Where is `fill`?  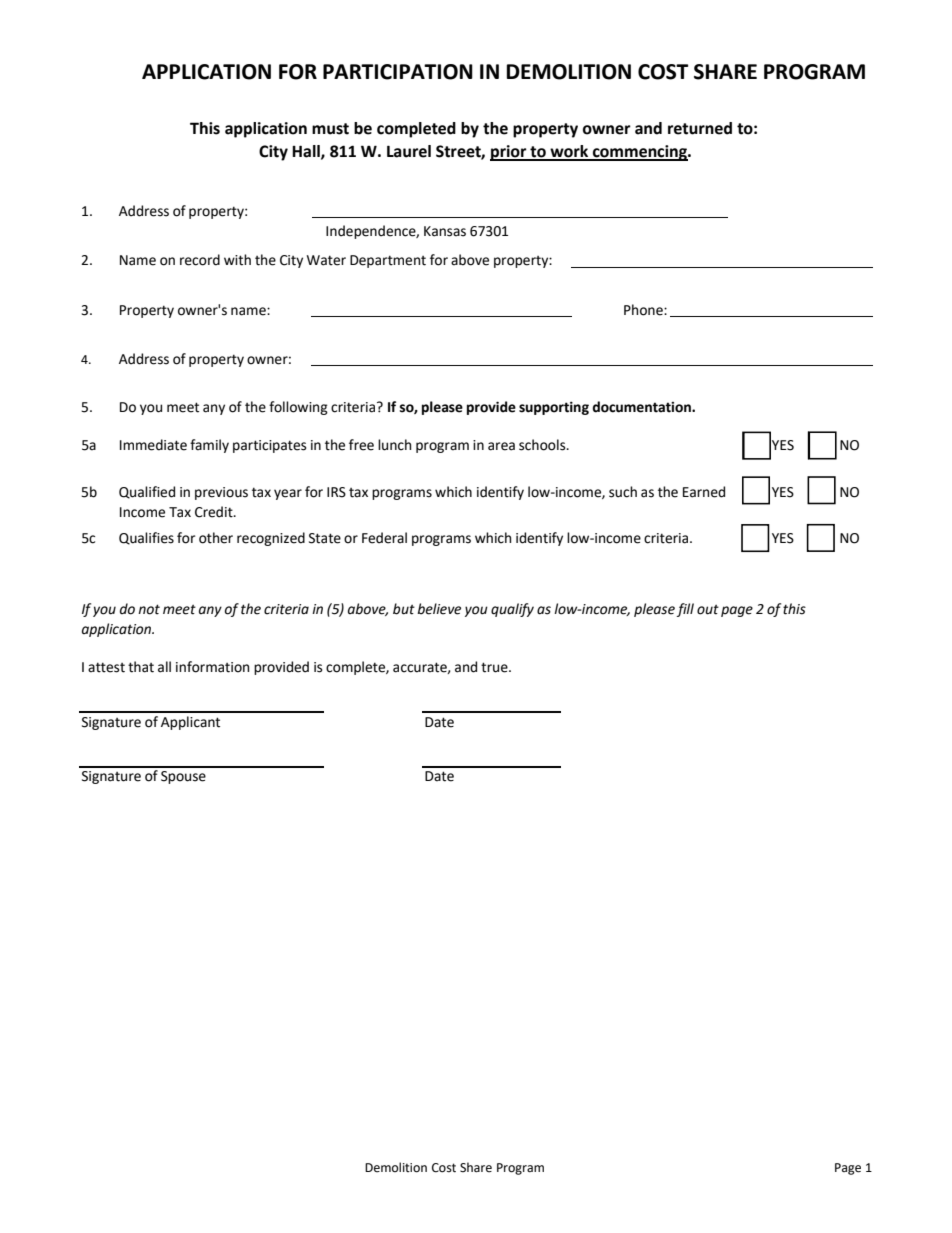
fill is located at coordinates (685, 610).
